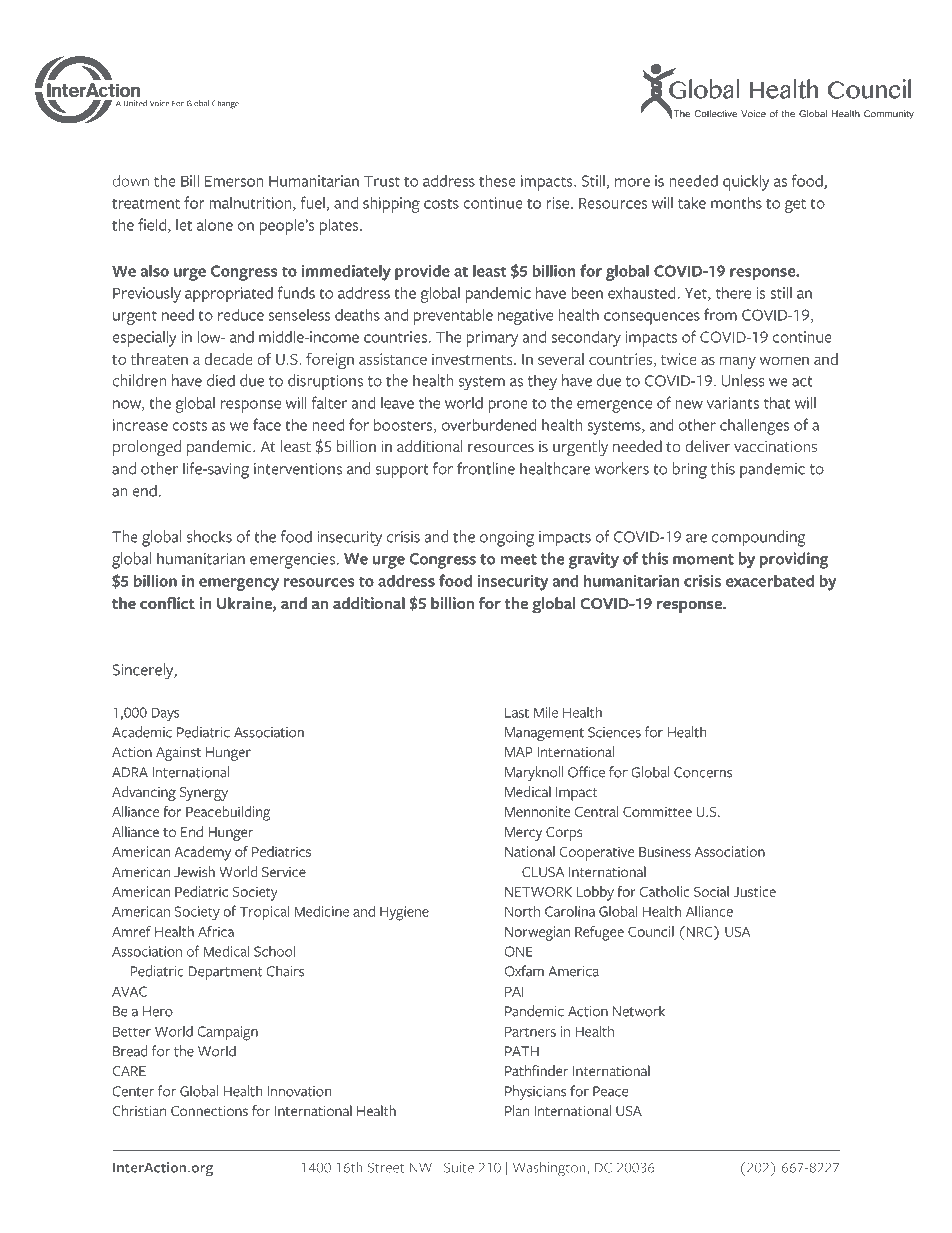  What do you see at coordinates (267, 424) in the page?
I see `face` at bounding box center [267, 424].
